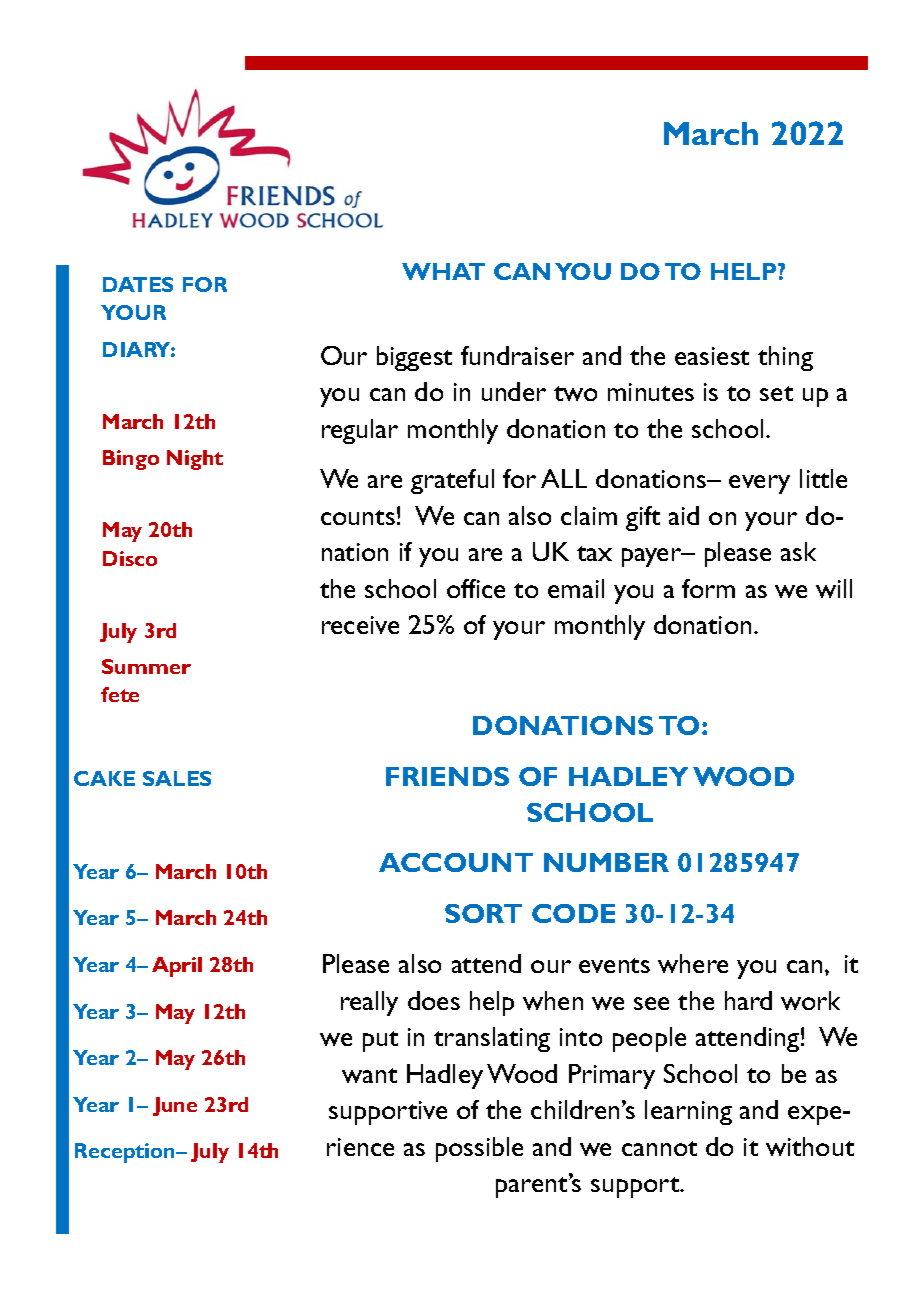 This screenshot has height=1308, width=924. I want to click on fete, so click(120, 694).
